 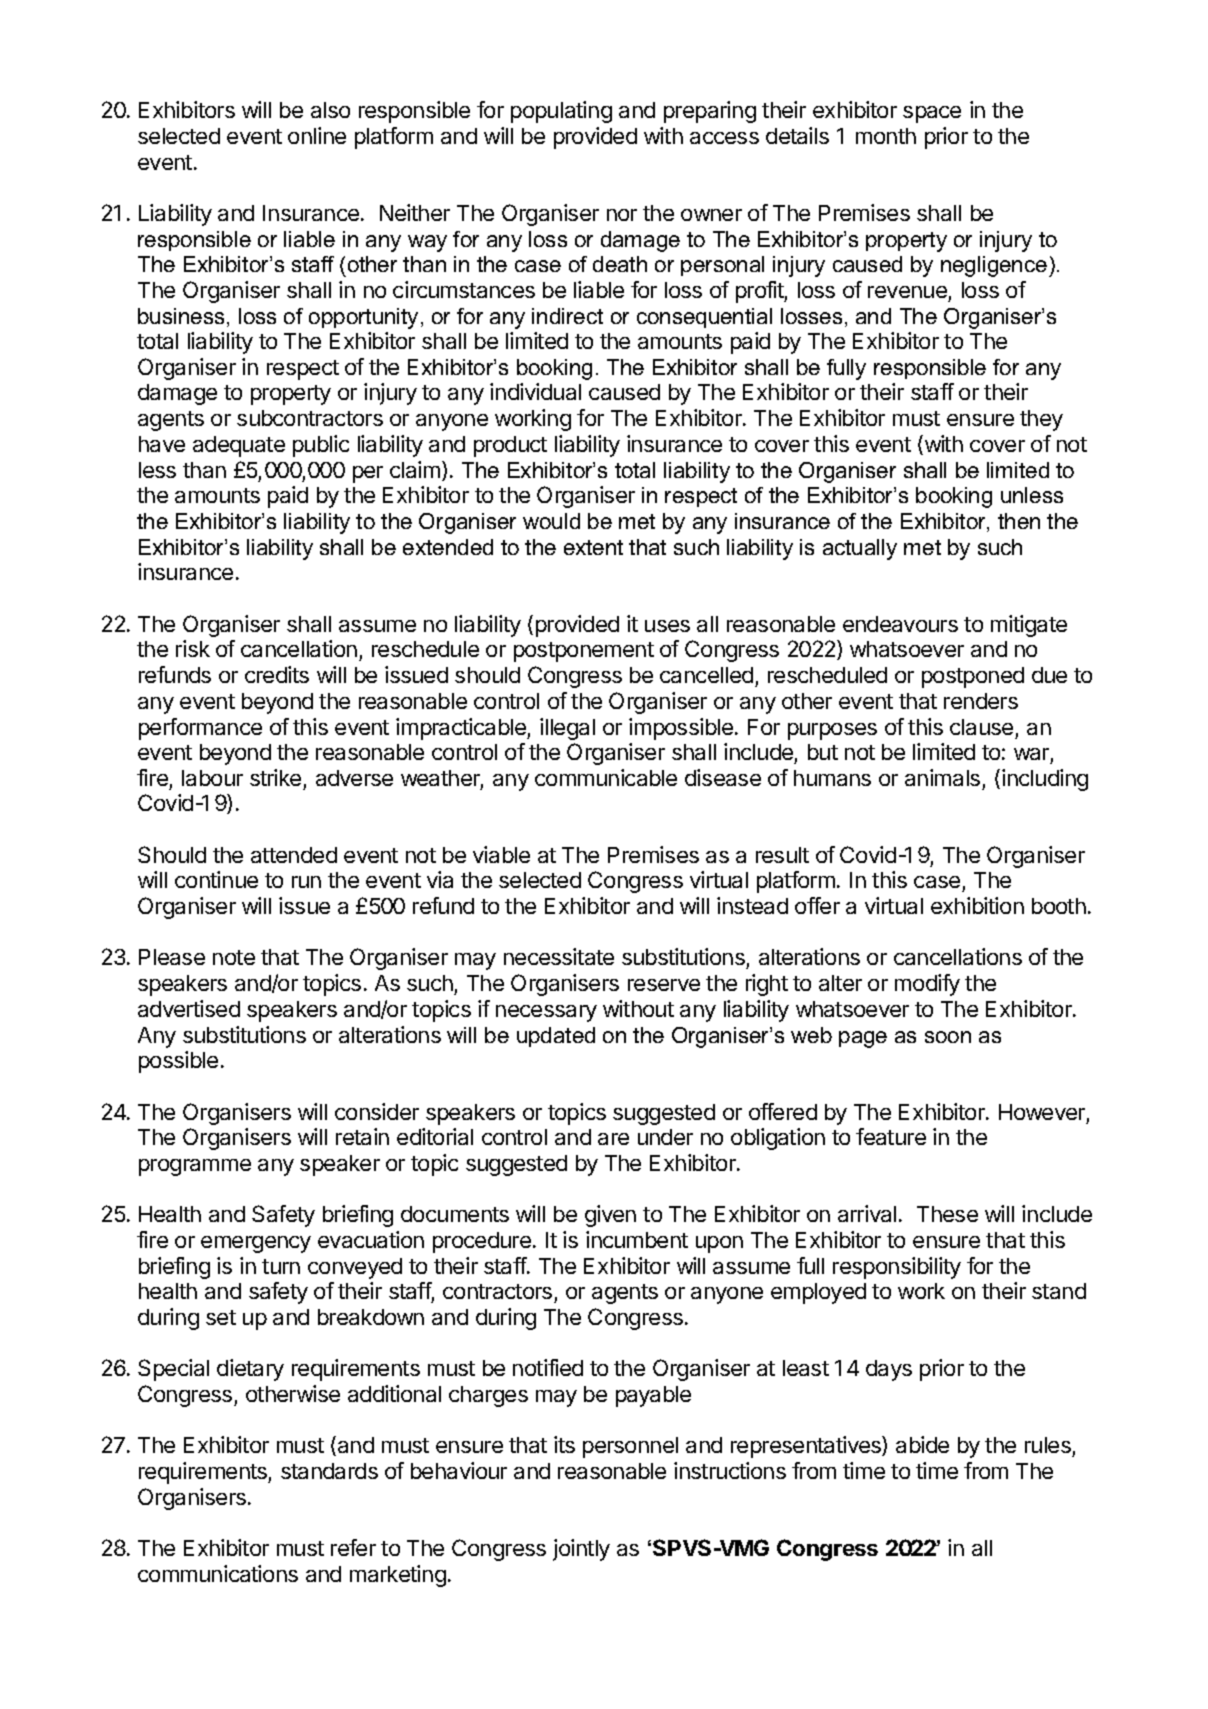 What do you see at coordinates (218, 1573) in the document?
I see `communications` at bounding box center [218, 1573].
